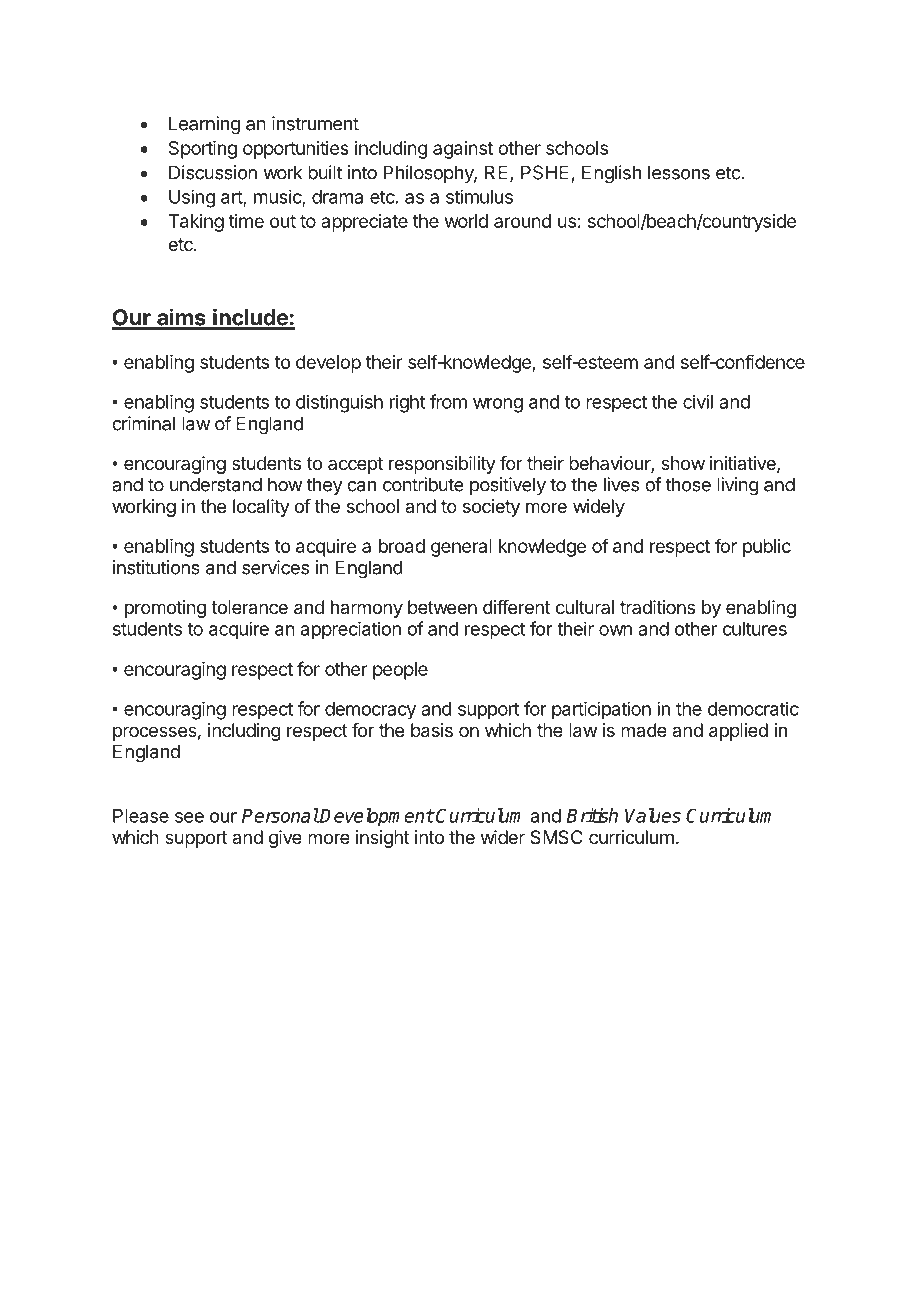 The height and width of the image is (1308, 924). What do you see at coordinates (688, 484) in the image?
I see `those` at bounding box center [688, 484].
